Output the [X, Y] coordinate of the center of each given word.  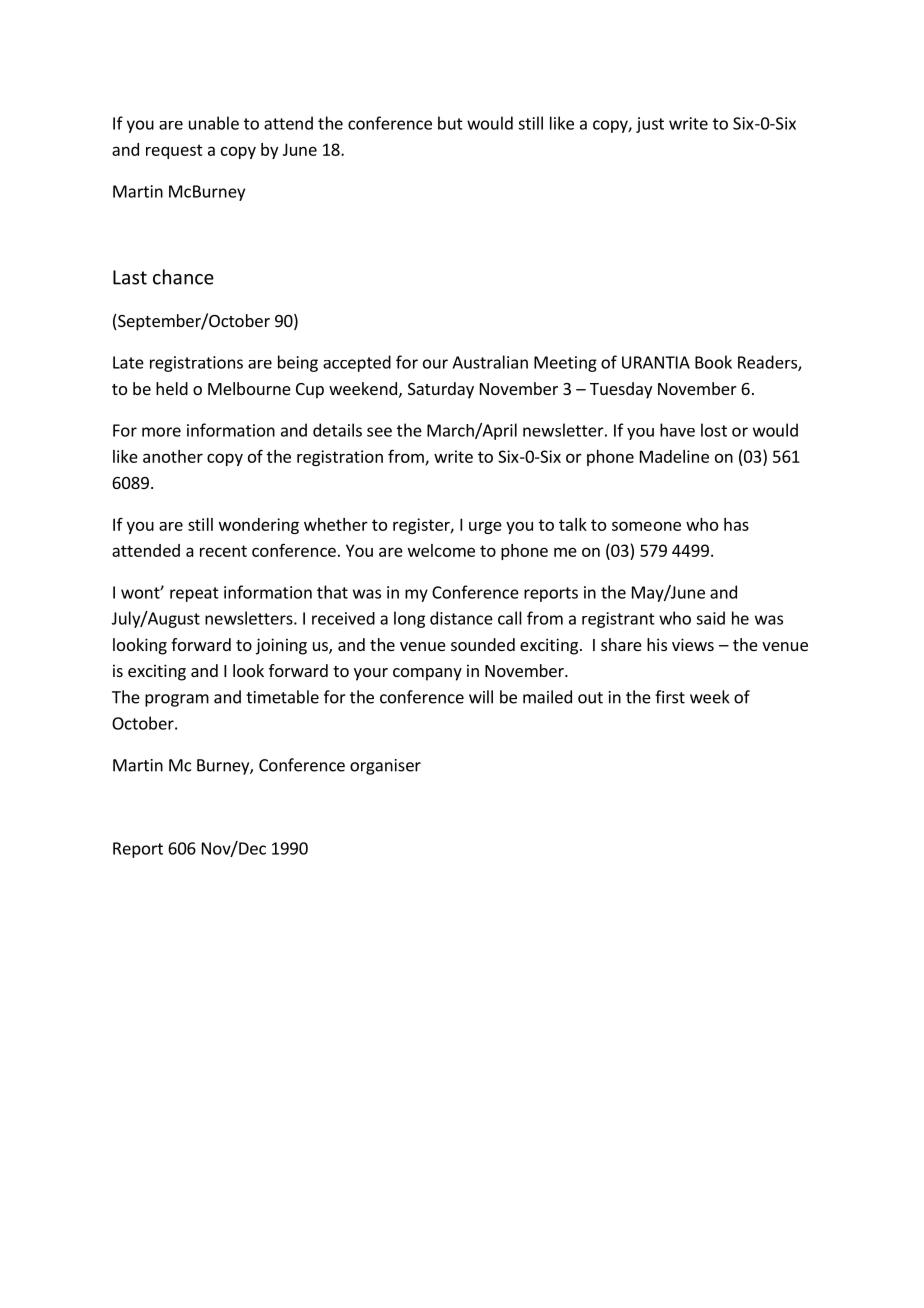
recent [223, 551]
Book [713, 362]
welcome [441, 550]
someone [646, 526]
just [650, 125]
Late [128, 362]
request [174, 151]
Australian [490, 362]
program [177, 700]
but [450, 123]
